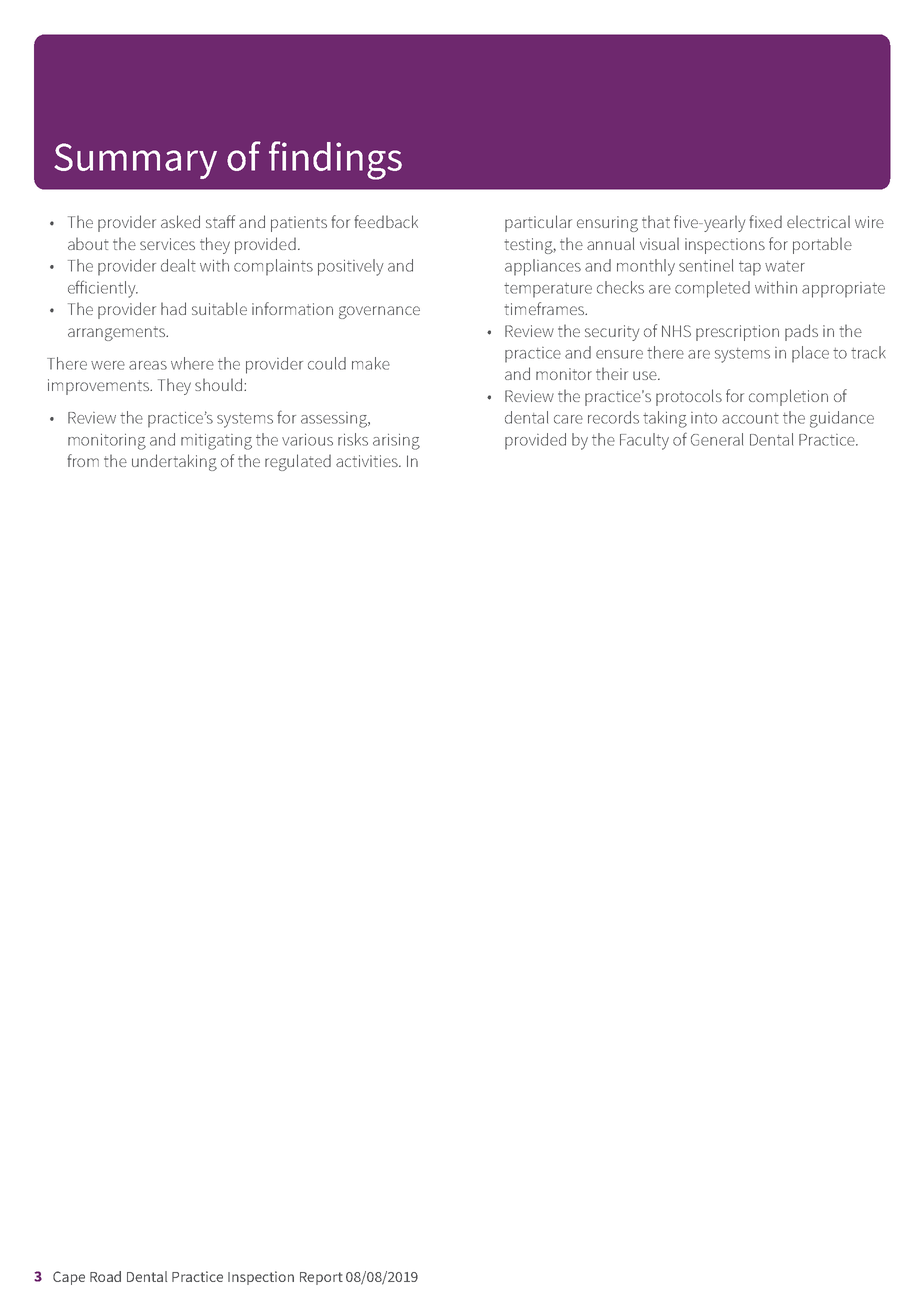 Image resolution: width=924 pixels, height=1308 pixels. Describe the element at coordinates (180, 221) in the page. I see `asked` at that location.
